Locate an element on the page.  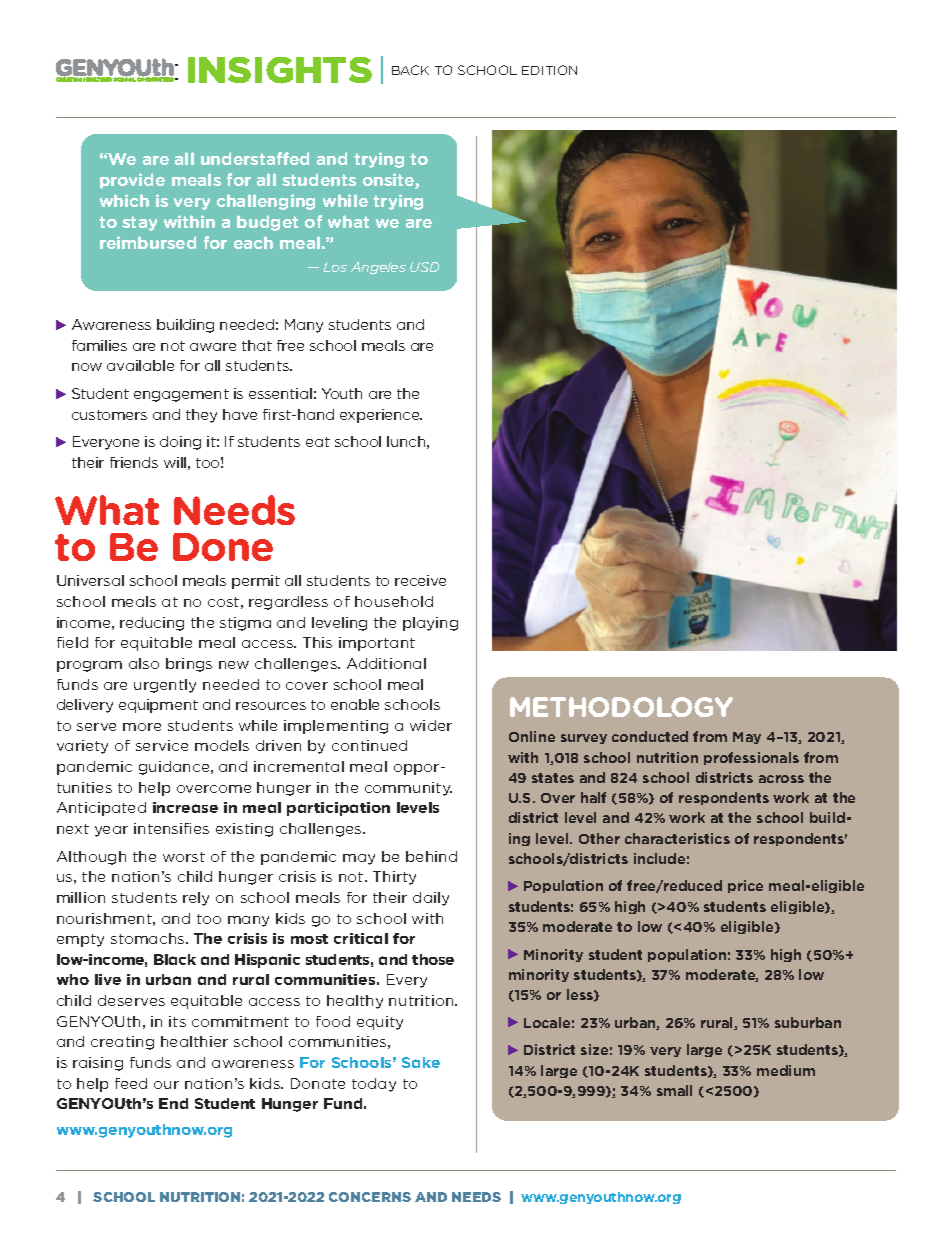
BACK is located at coordinates (410, 70).
